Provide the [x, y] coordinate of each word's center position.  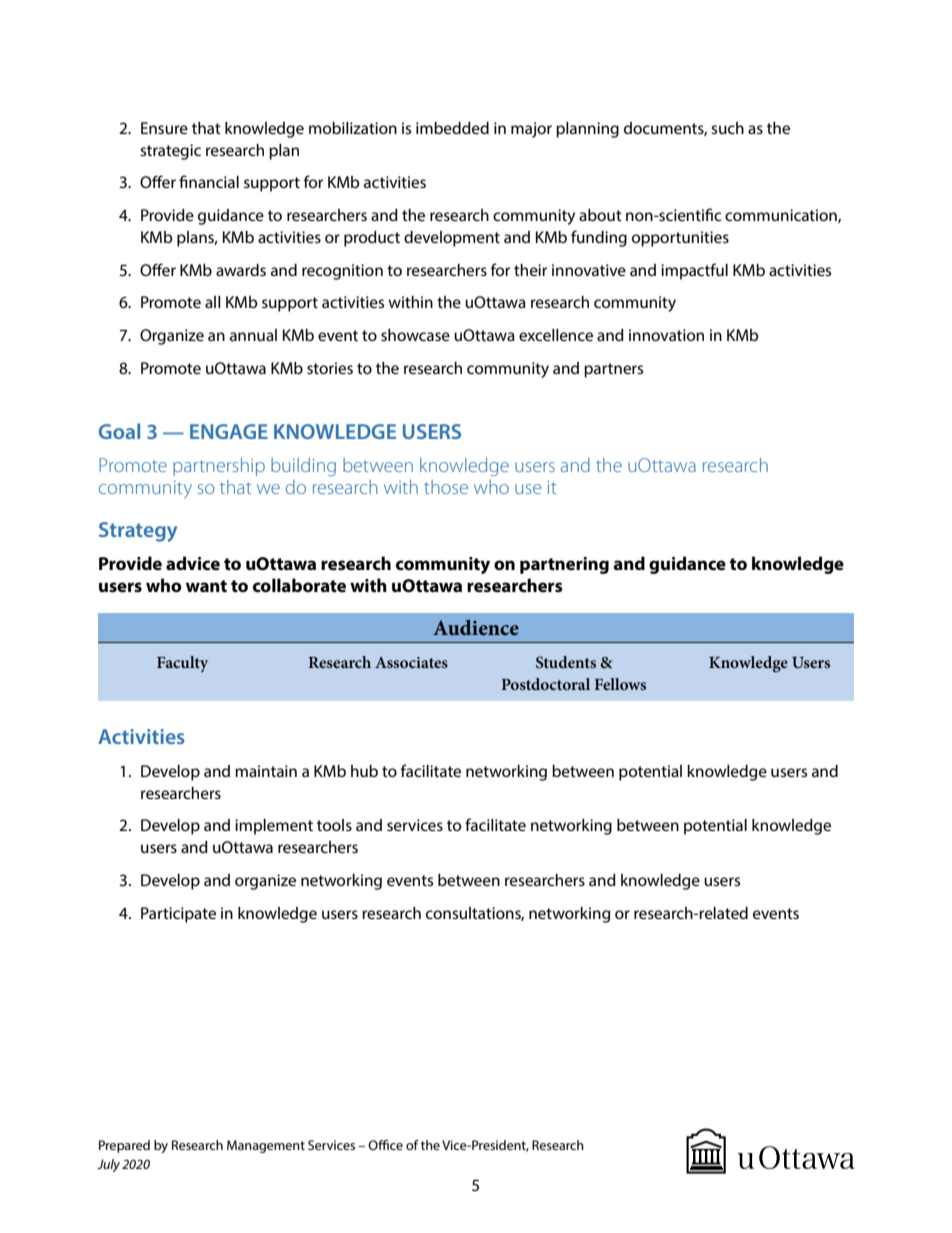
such [727, 128]
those [446, 487]
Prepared [124, 1146]
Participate [178, 915]
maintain [266, 771]
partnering [564, 565]
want [206, 586]
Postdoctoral [545, 684]
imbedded [452, 128]
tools [334, 825]
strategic [170, 152]
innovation [666, 335]
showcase [415, 335]
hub [364, 771]
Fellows [620, 684]
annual [253, 335]
